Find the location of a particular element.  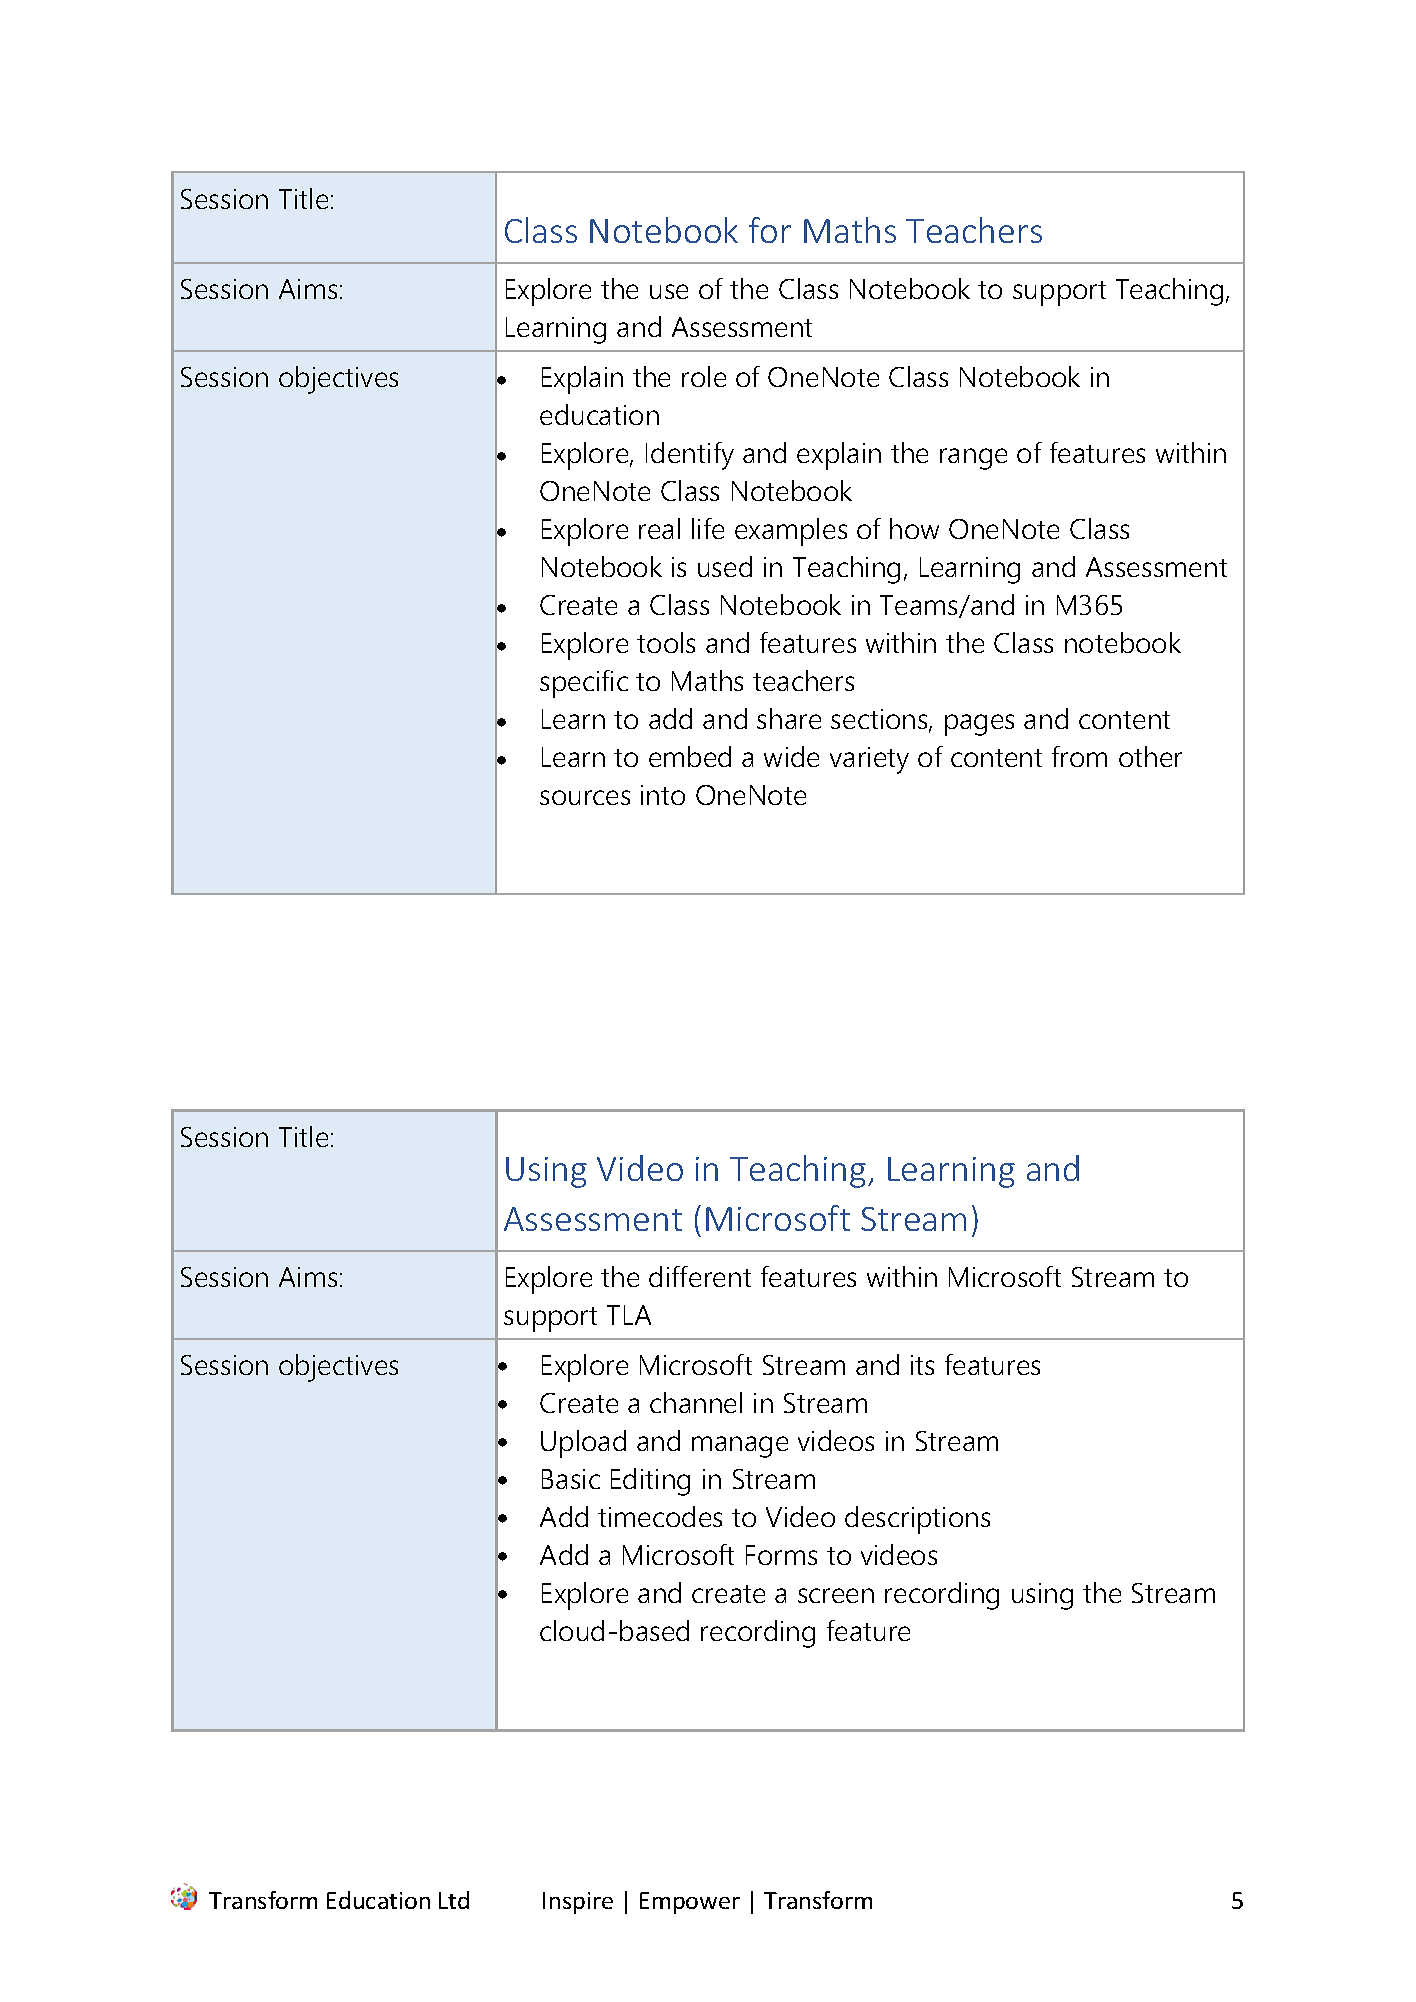

its is located at coordinates (922, 1365).
